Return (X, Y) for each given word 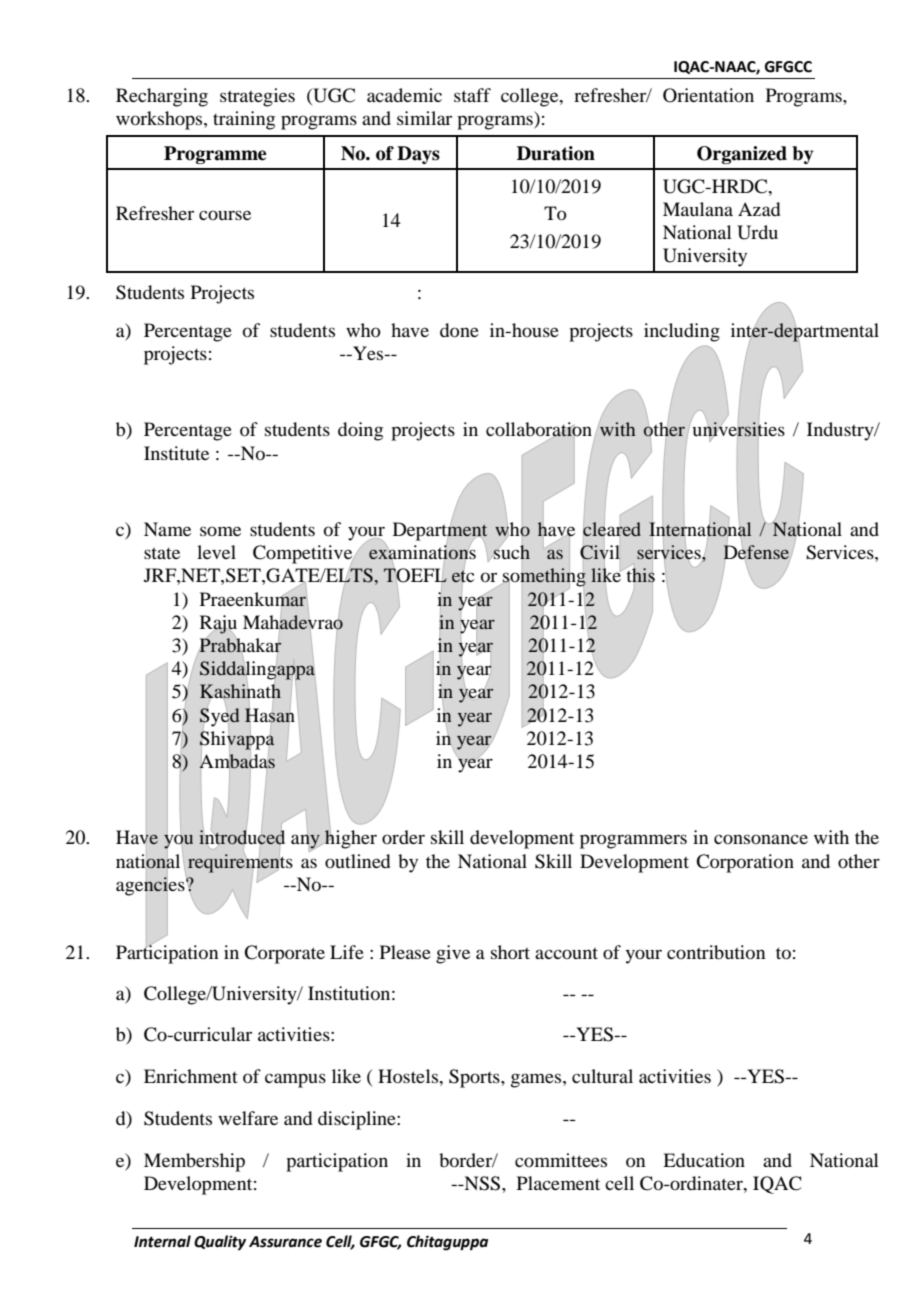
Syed (219, 717)
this (641, 575)
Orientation (708, 95)
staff (472, 95)
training (244, 120)
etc (463, 576)
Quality (220, 1243)
